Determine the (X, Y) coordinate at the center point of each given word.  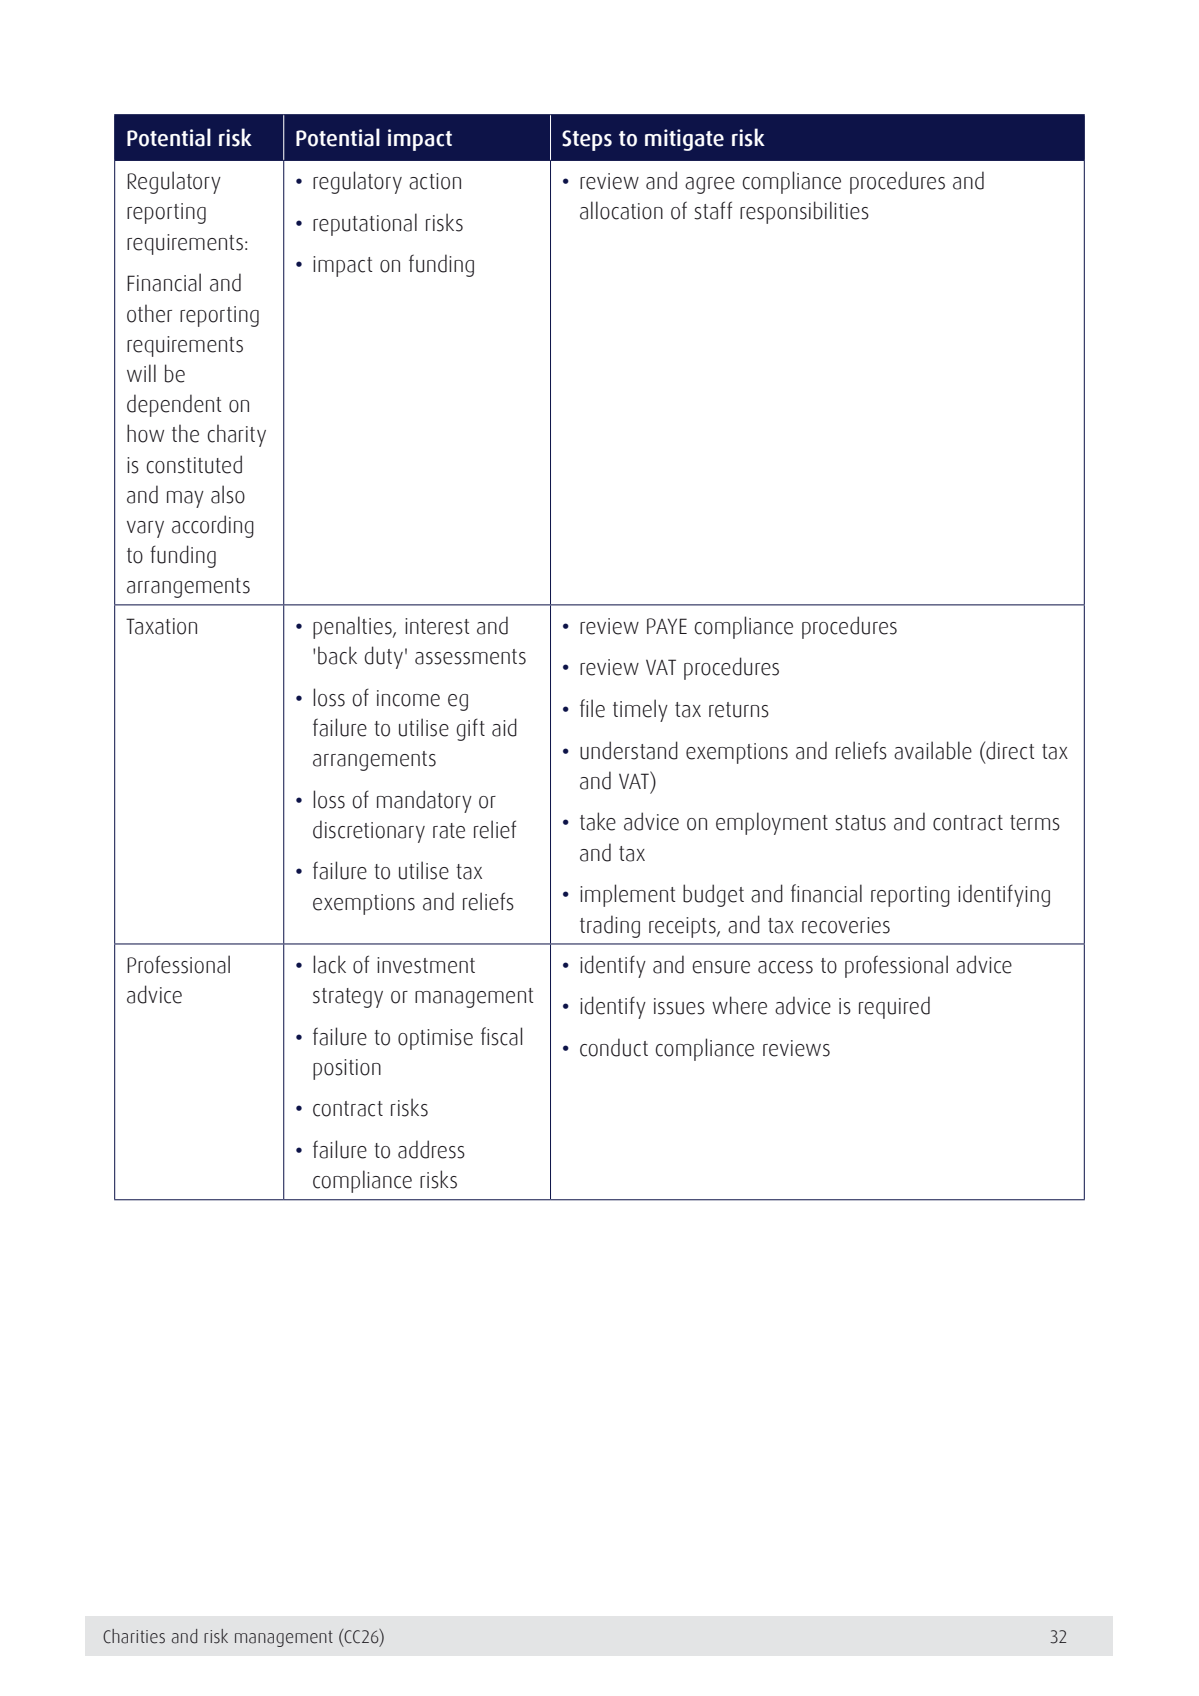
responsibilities (804, 212)
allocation (621, 210)
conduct (614, 1047)
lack (329, 964)
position (347, 1069)
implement (628, 895)
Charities (134, 1636)
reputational (365, 224)
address (431, 1149)
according (213, 526)
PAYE (667, 626)
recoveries (846, 925)
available (933, 750)
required (894, 1007)
